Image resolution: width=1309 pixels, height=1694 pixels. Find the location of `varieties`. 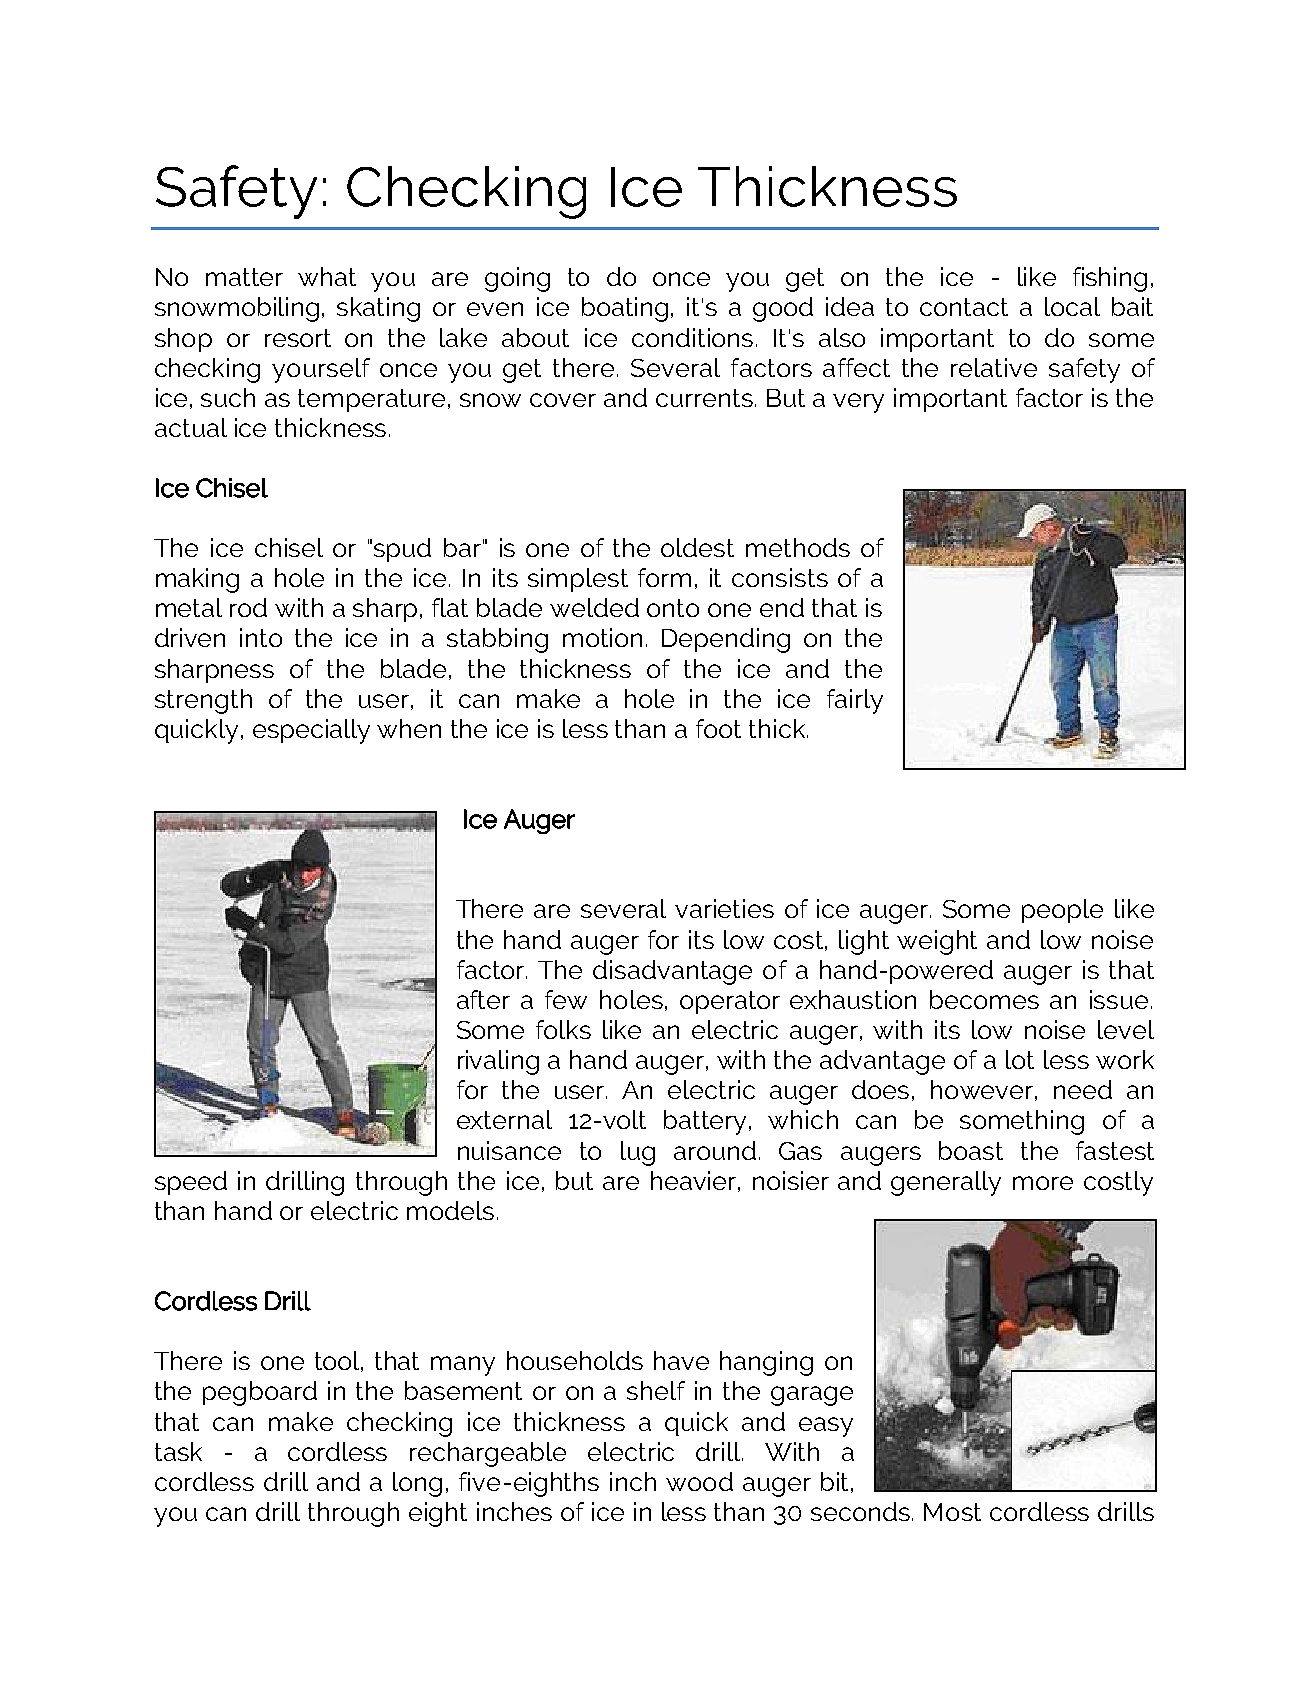

varieties is located at coordinates (724, 908).
